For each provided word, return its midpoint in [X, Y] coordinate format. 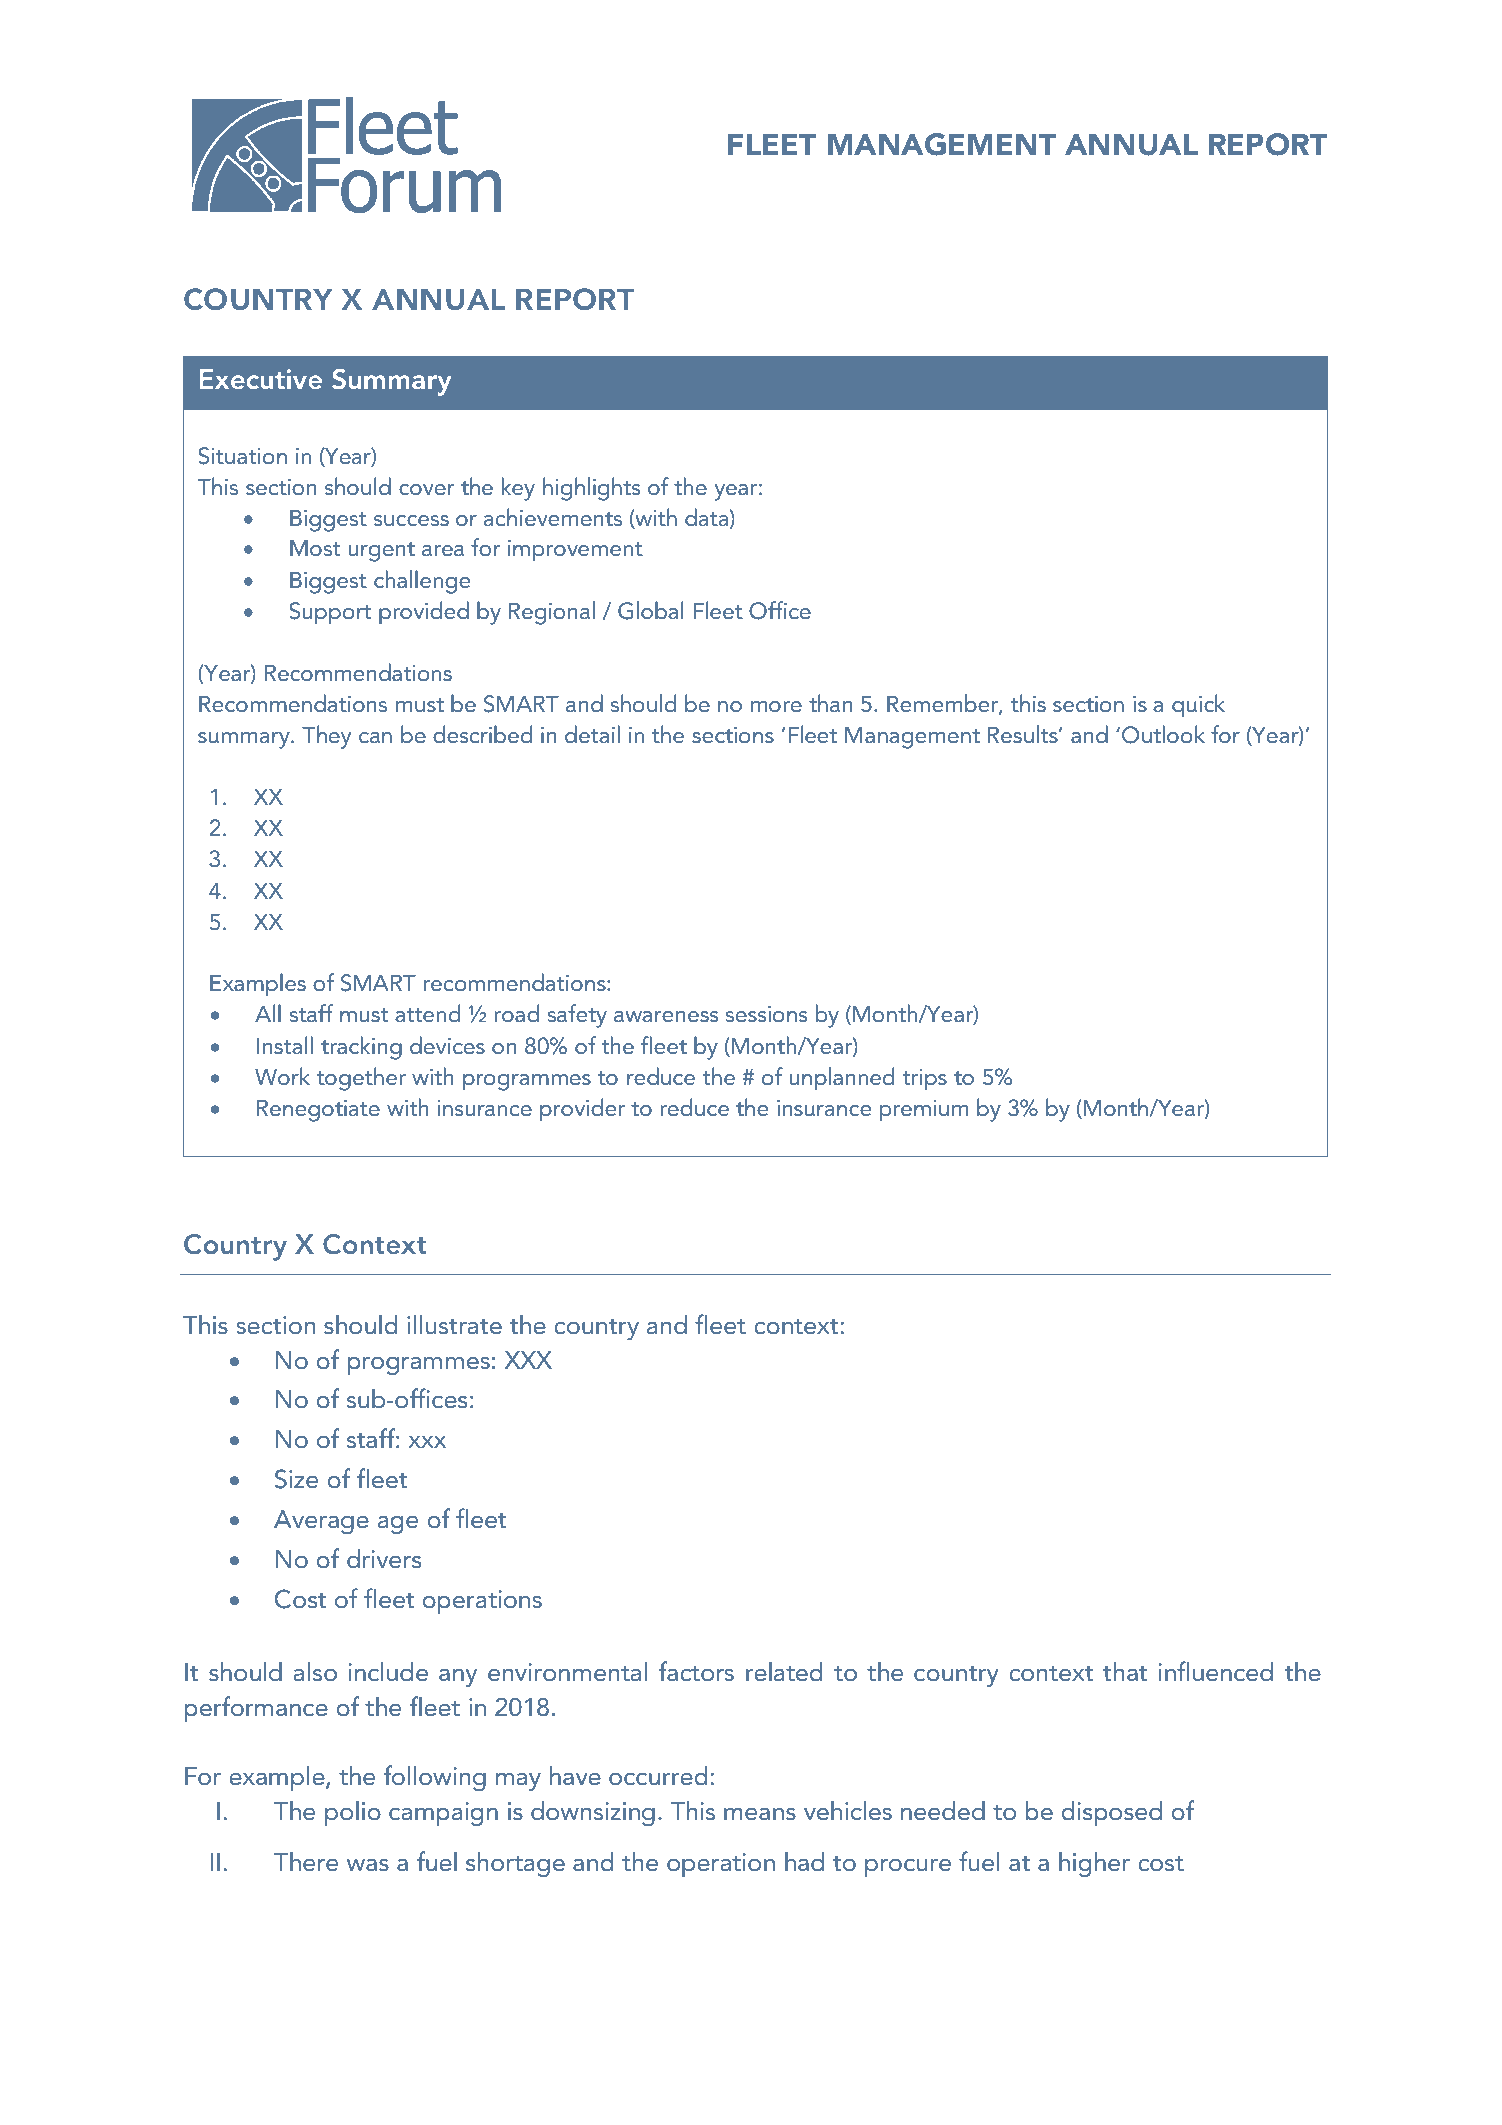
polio [353, 1813]
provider [582, 1109]
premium [924, 1111]
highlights [591, 489]
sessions [766, 1014]
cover [426, 490]
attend [427, 1013]
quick [1198, 706]
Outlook [1163, 734]
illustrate [454, 1325]
